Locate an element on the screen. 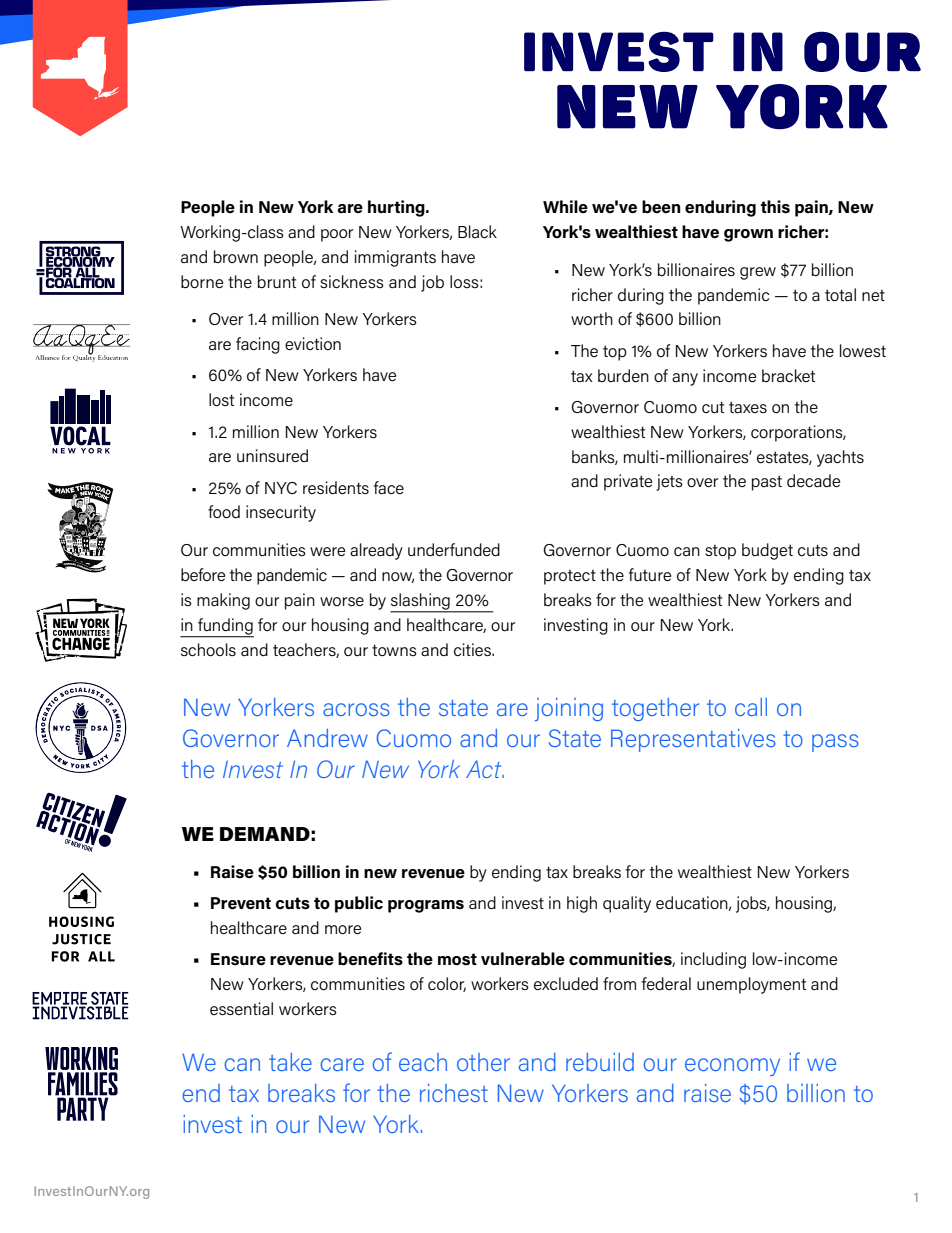  were is located at coordinates (327, 552).
